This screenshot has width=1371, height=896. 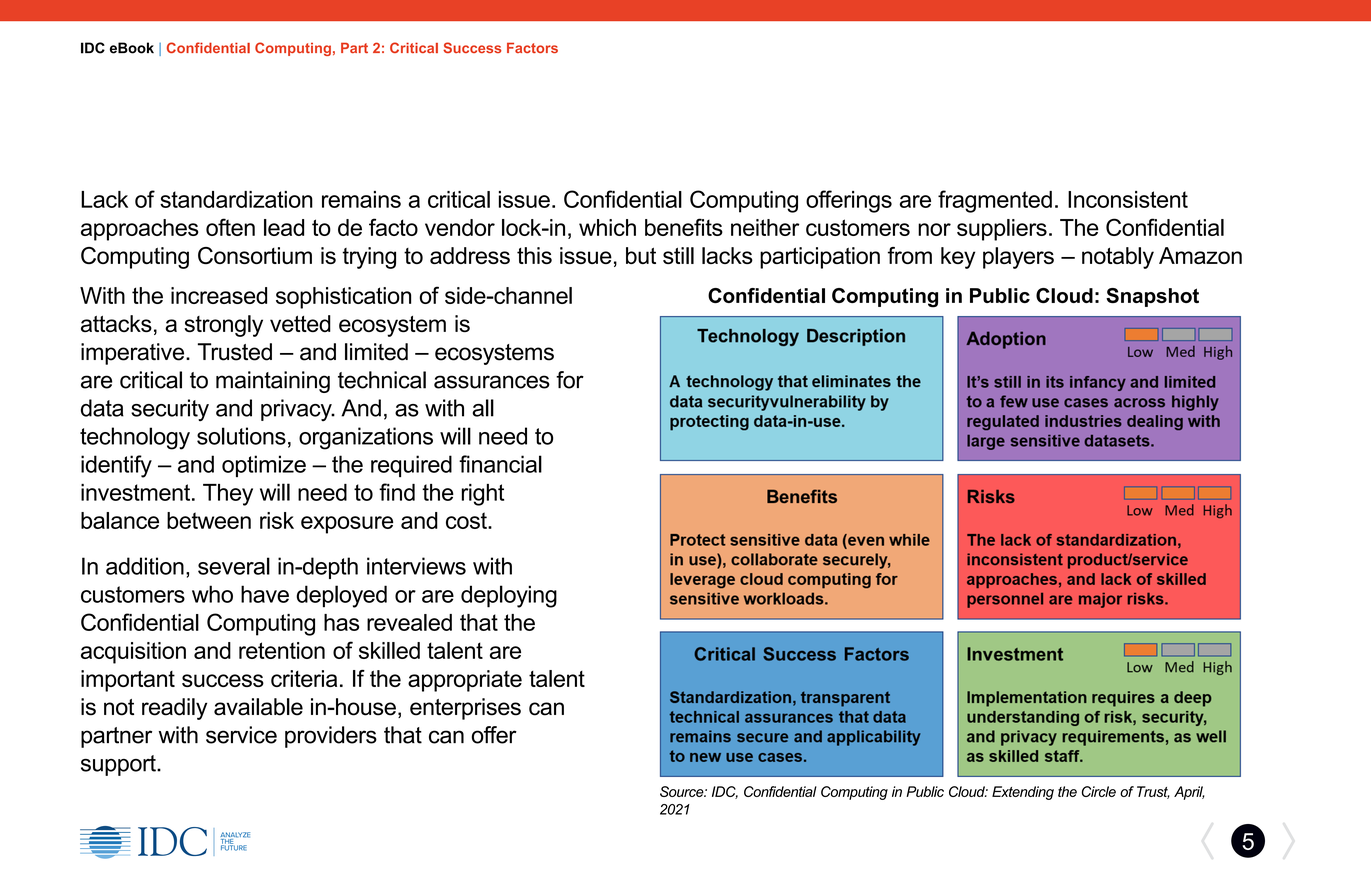 I want to click on Snapshot, so click(x=1152, y=297).
